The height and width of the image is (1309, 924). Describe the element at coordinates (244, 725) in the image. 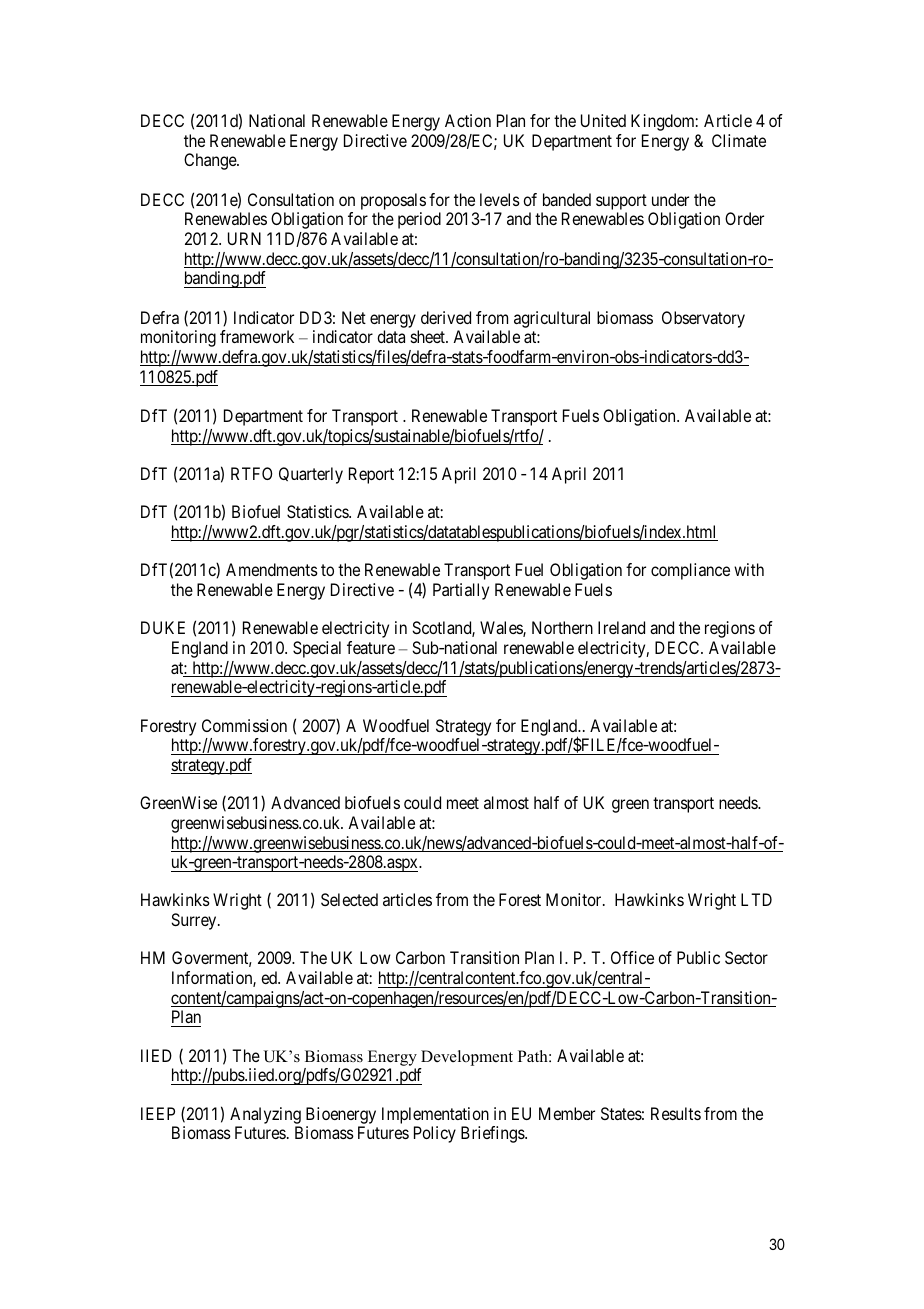

I see `Commission` at that location.
